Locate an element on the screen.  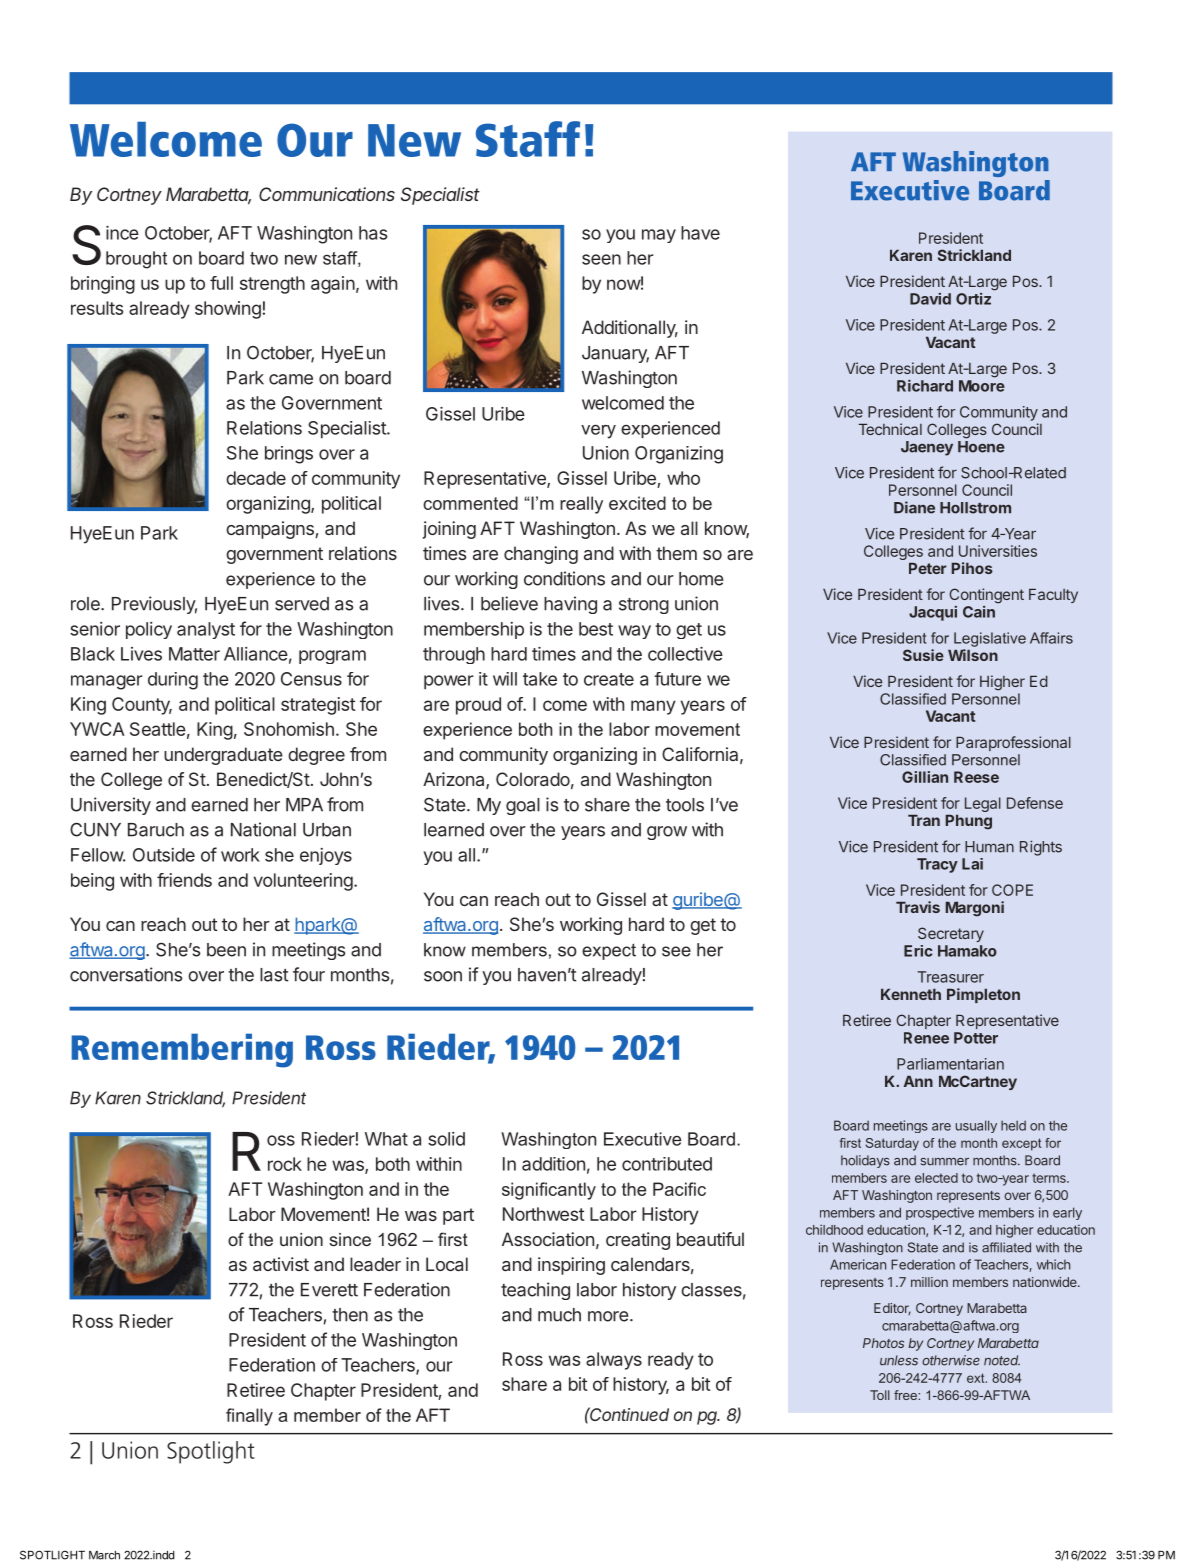
free is located at coordinates (906, 1395).
